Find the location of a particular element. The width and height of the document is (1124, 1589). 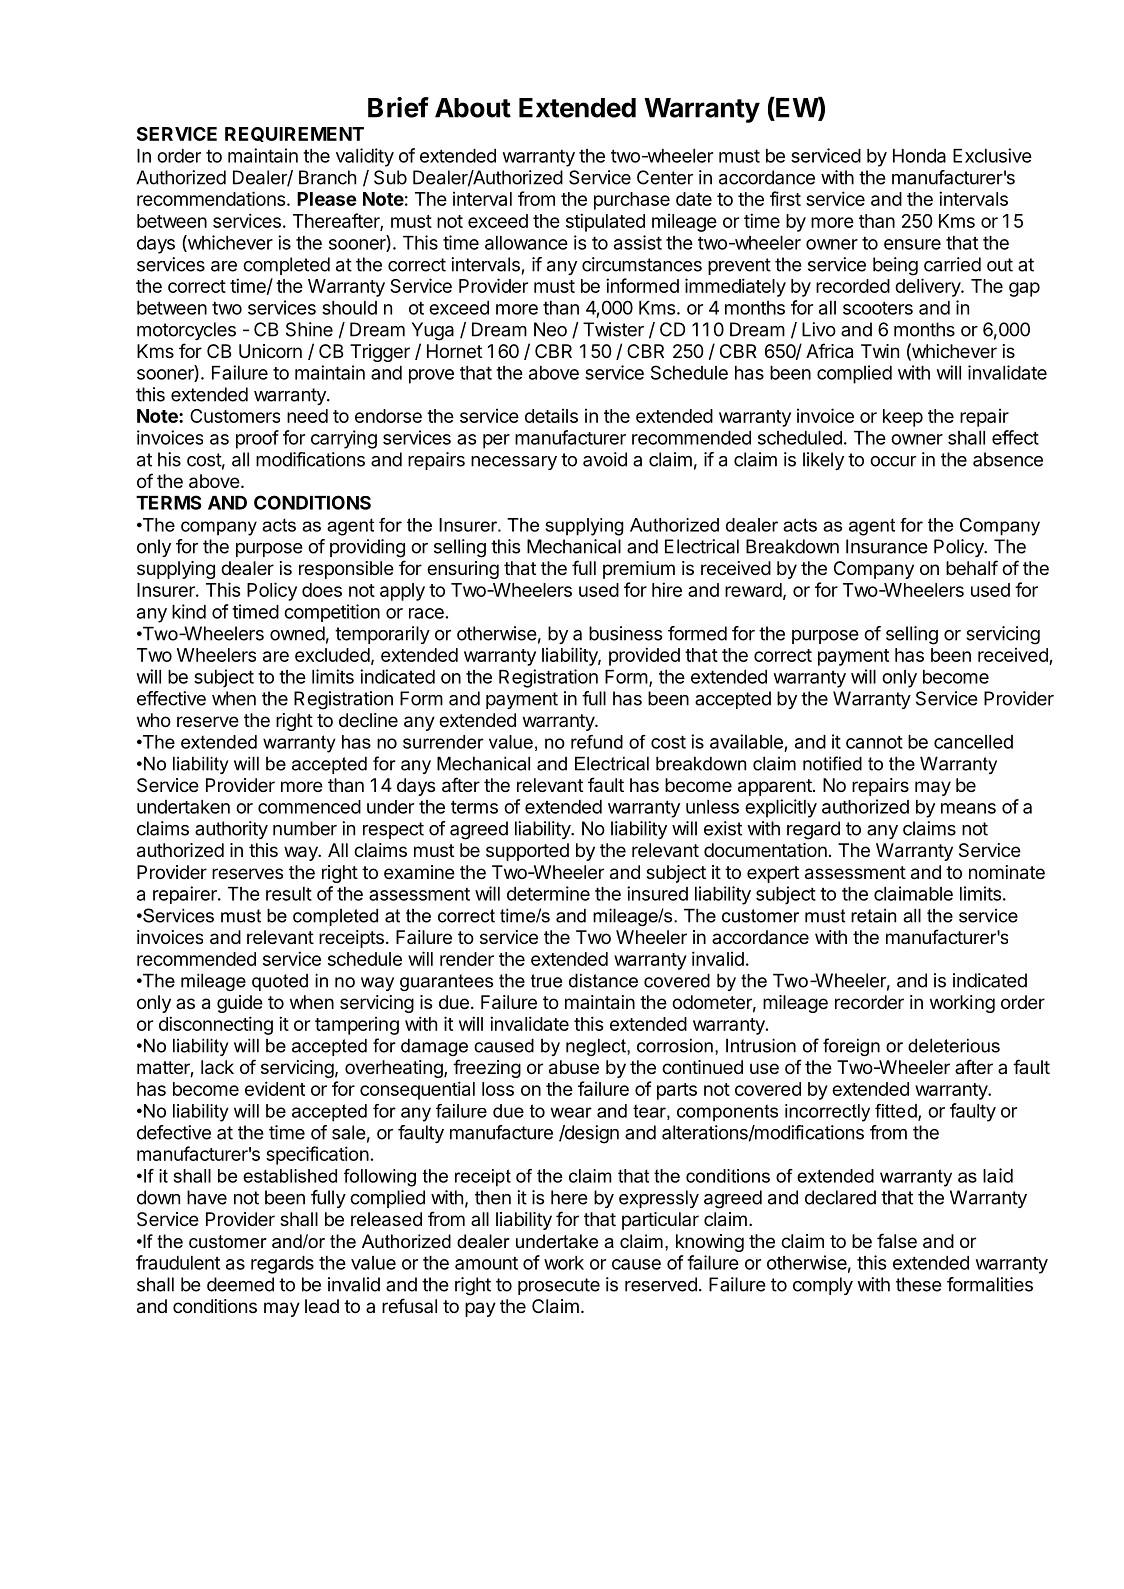

Center is located at coordinates (665, 177).
